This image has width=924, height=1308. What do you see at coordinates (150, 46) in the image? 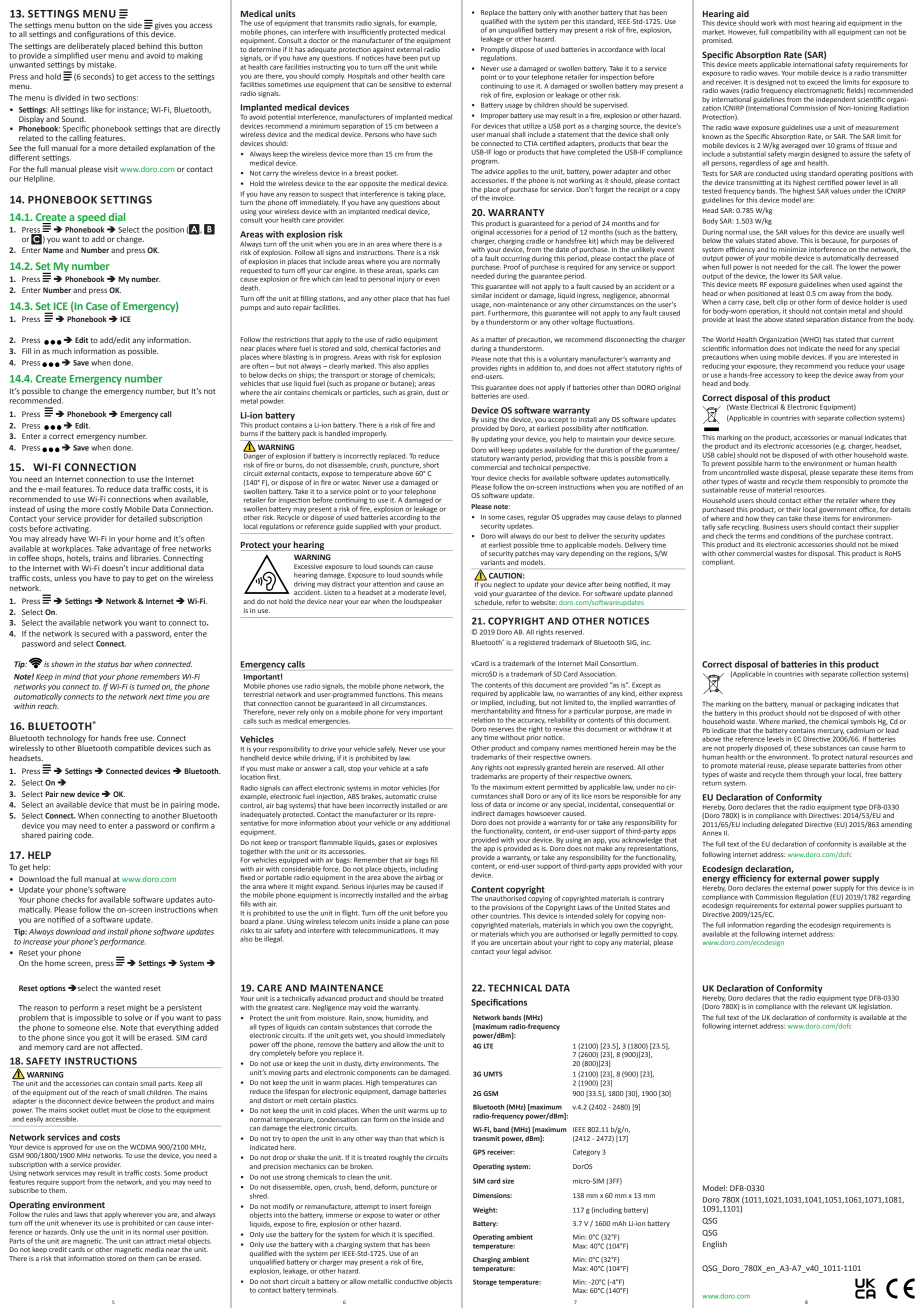
I see `behind` at bounding box center [150, 46].
